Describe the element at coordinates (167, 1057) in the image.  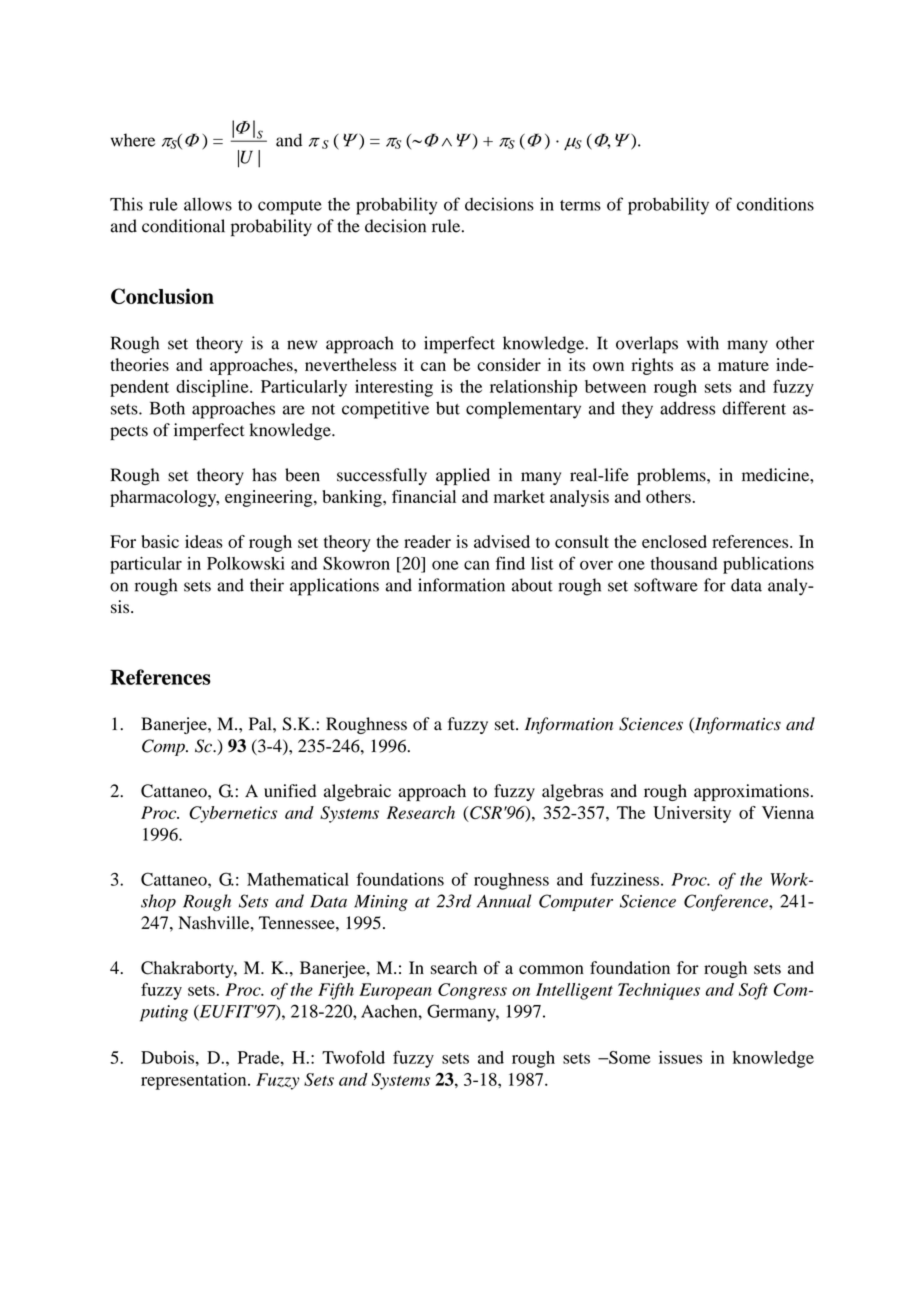
I see `Dubois` at that location.
